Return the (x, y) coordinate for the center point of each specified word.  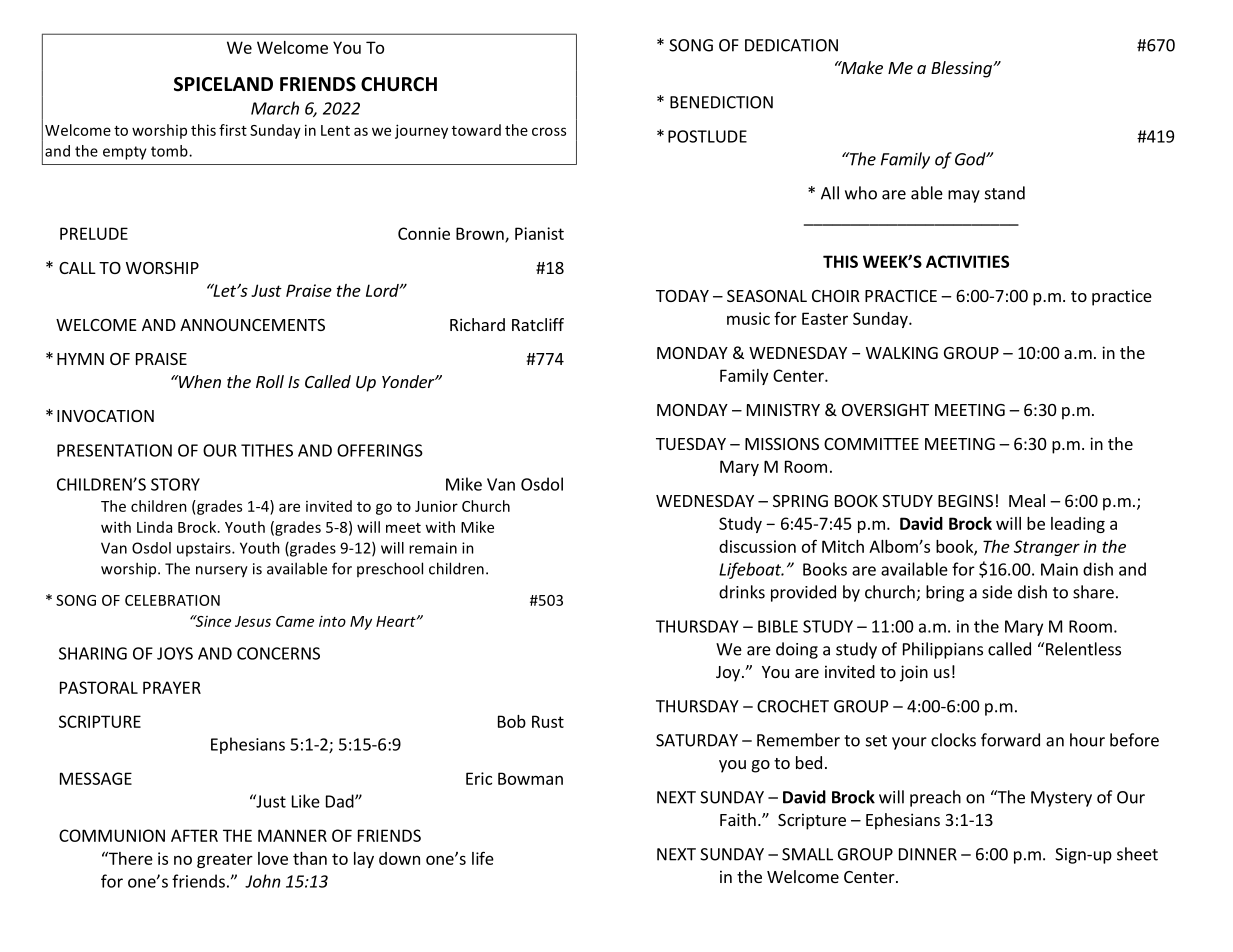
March (275, 108)
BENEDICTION (721, 102)
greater (225, 860)
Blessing (962, 69)
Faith (738, 819)
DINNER (928, 854)
